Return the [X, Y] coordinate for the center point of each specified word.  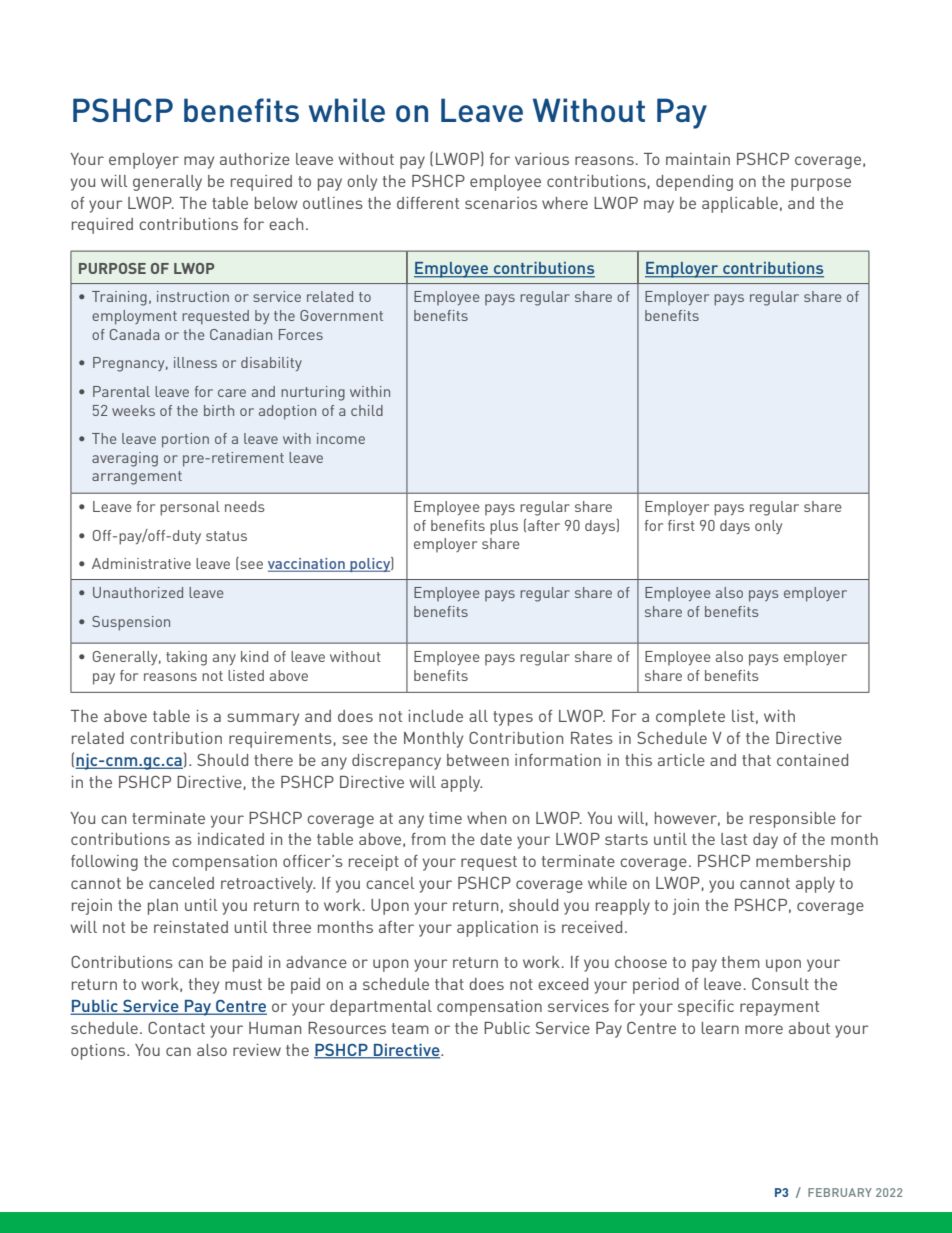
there [273, 760]
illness [195, 362]
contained [812, 760]
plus [504, 527]
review [257, 1050]
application [497, 929]
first [681, 525]
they [204, 986]
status [226, 536]
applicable [740, 205]
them [741, 962]
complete [690, 718]
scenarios [501, 203]
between [478, 760]
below [276, 203]
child [367, 410]
